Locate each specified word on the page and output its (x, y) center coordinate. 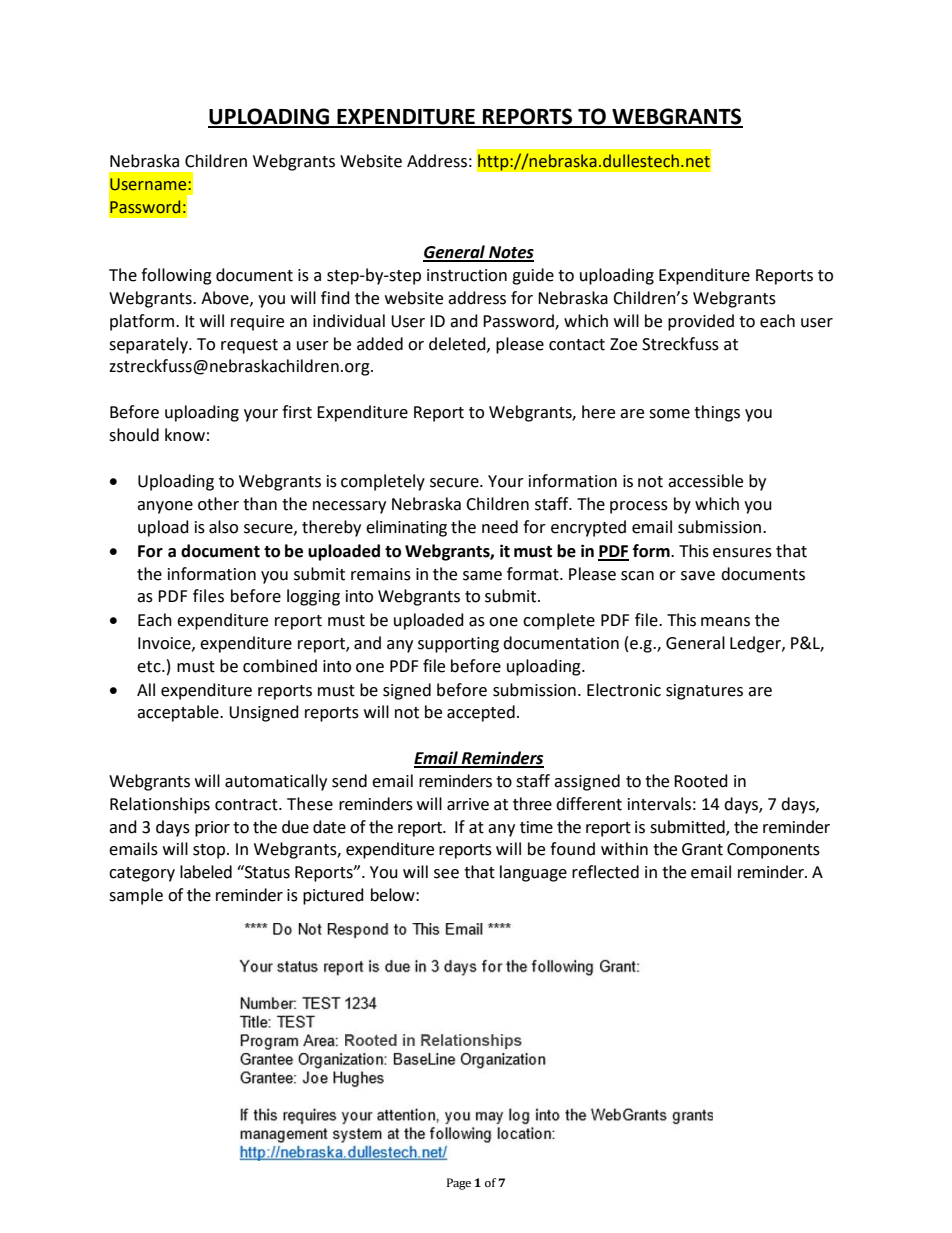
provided (701, 322)
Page (459, 1184)
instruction (467, 275)
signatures (704, 692)
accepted (481, 713)
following (176, 276)
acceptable (179, 713)
